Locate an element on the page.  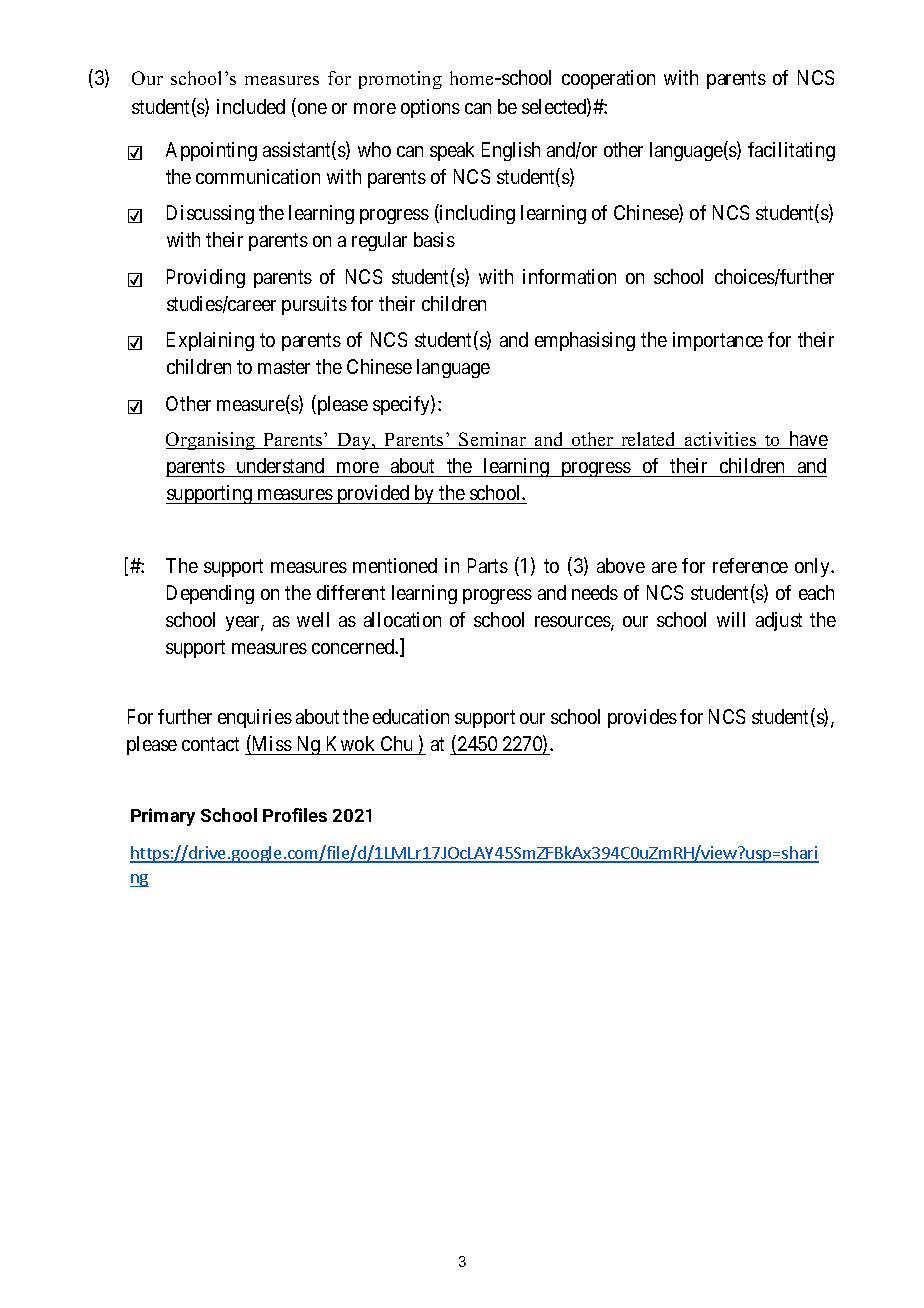
activities is located at coordinates (720, 440).
